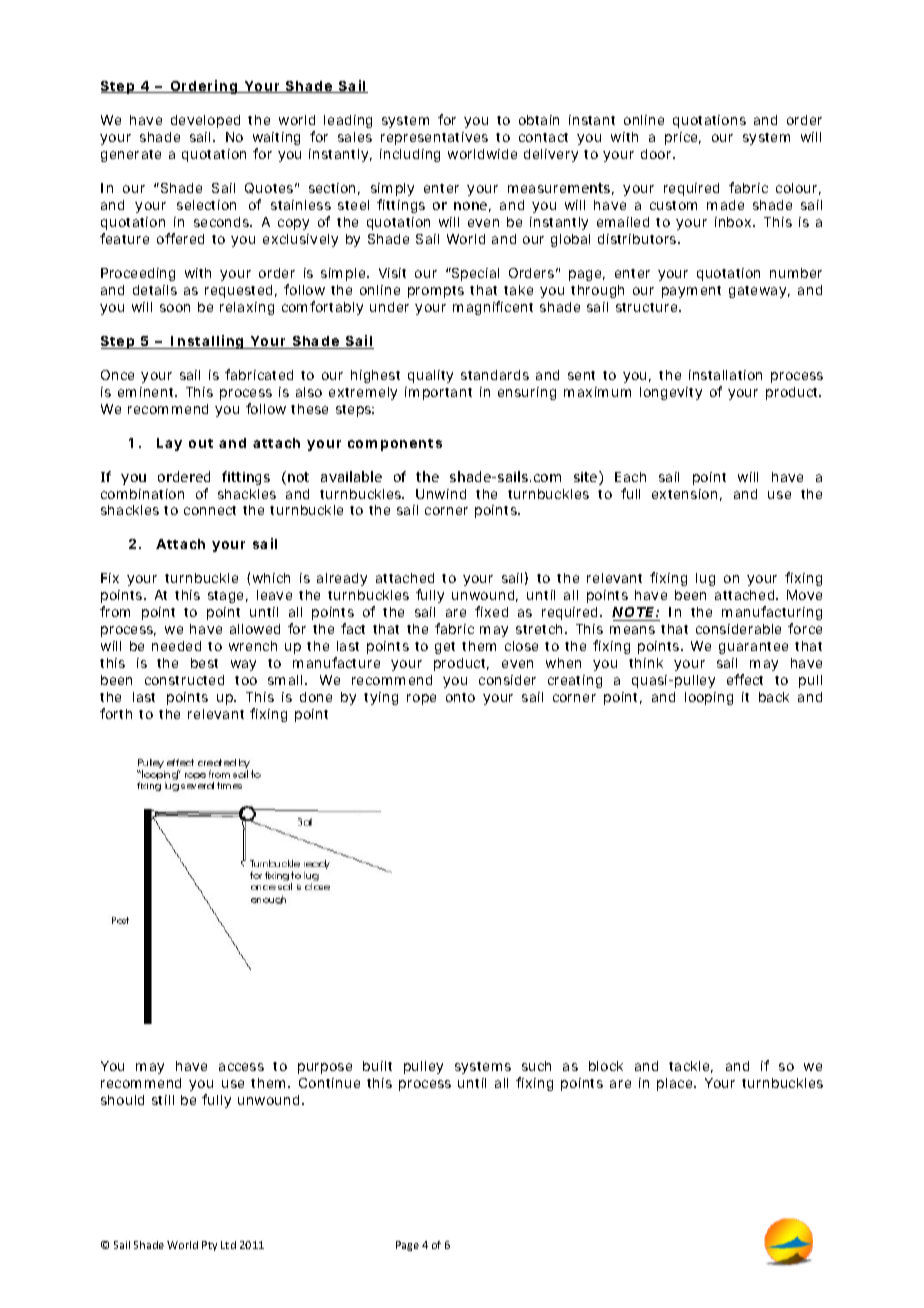 This screenshot has height=1308, width=924. Describe the element at coordinates (430, 376) in the screenshot. I see `quality` at that location.
